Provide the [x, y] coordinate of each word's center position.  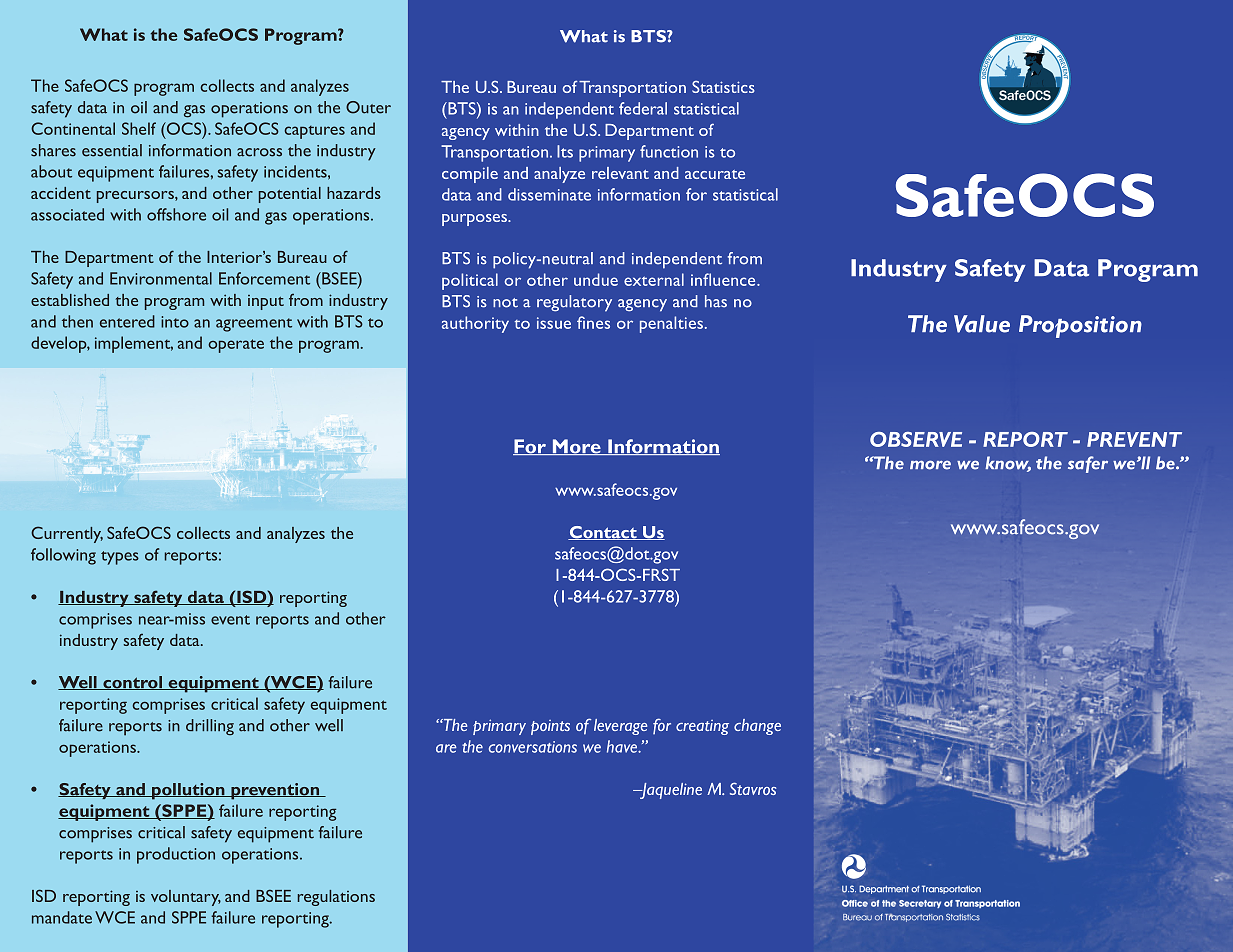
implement [134, 344]
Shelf [139, 128]
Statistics [723, 87]
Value [982, 324]
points [550, 727]
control [132, 683]
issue [554, 323]
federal [643, 108]
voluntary [186, 898]
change [757, 727]
